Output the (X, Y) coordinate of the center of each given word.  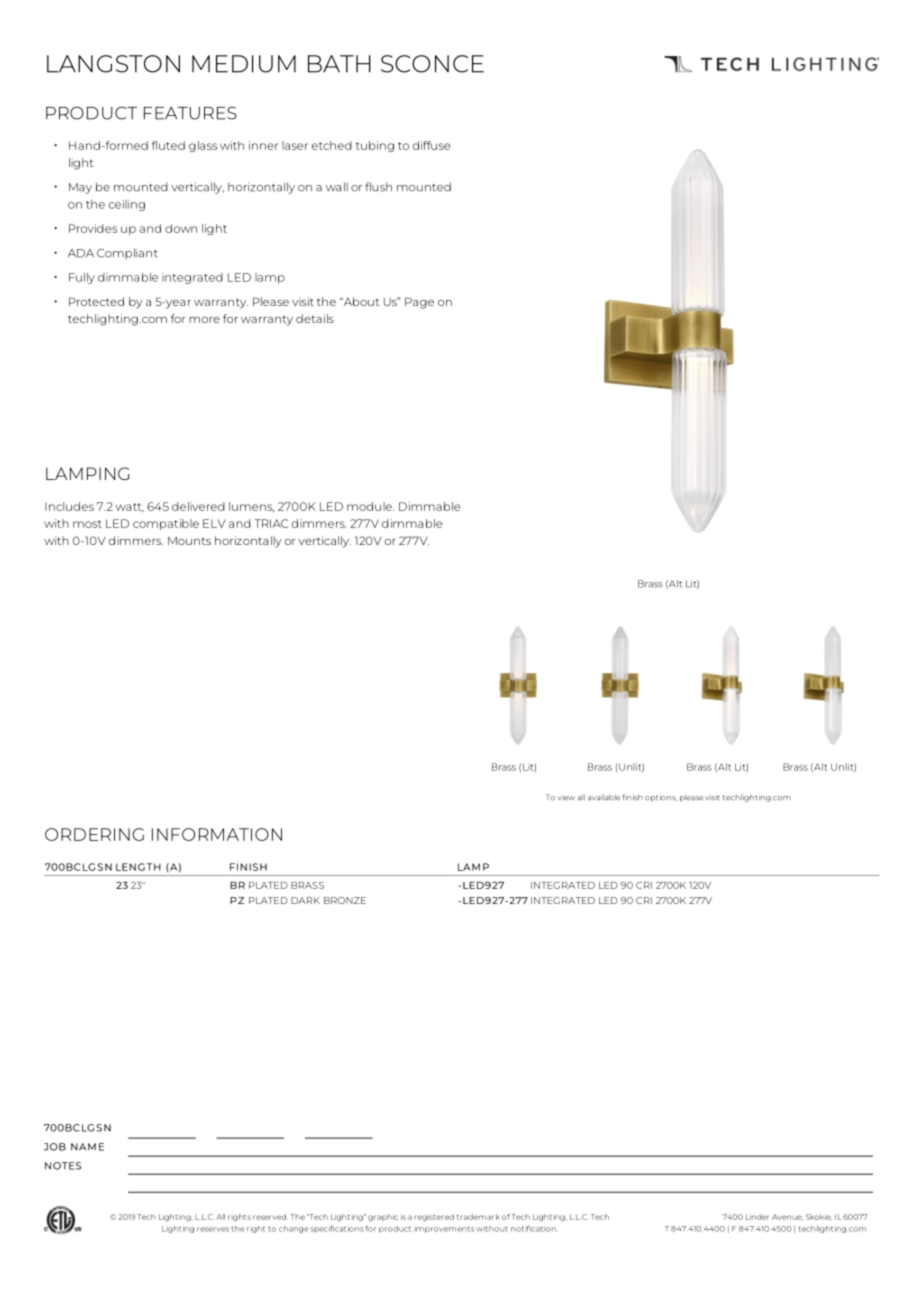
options (661, 798)
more (204, 320)
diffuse (431, 145)
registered (434, 1218)
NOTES (63, 1166)
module (370, 506)
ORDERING (94, 834)
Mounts (189, 541)
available (604, 797)
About (361, 301)
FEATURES (190, 113)
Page (419, 303)
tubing (375, 146)
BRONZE (345, 900)
